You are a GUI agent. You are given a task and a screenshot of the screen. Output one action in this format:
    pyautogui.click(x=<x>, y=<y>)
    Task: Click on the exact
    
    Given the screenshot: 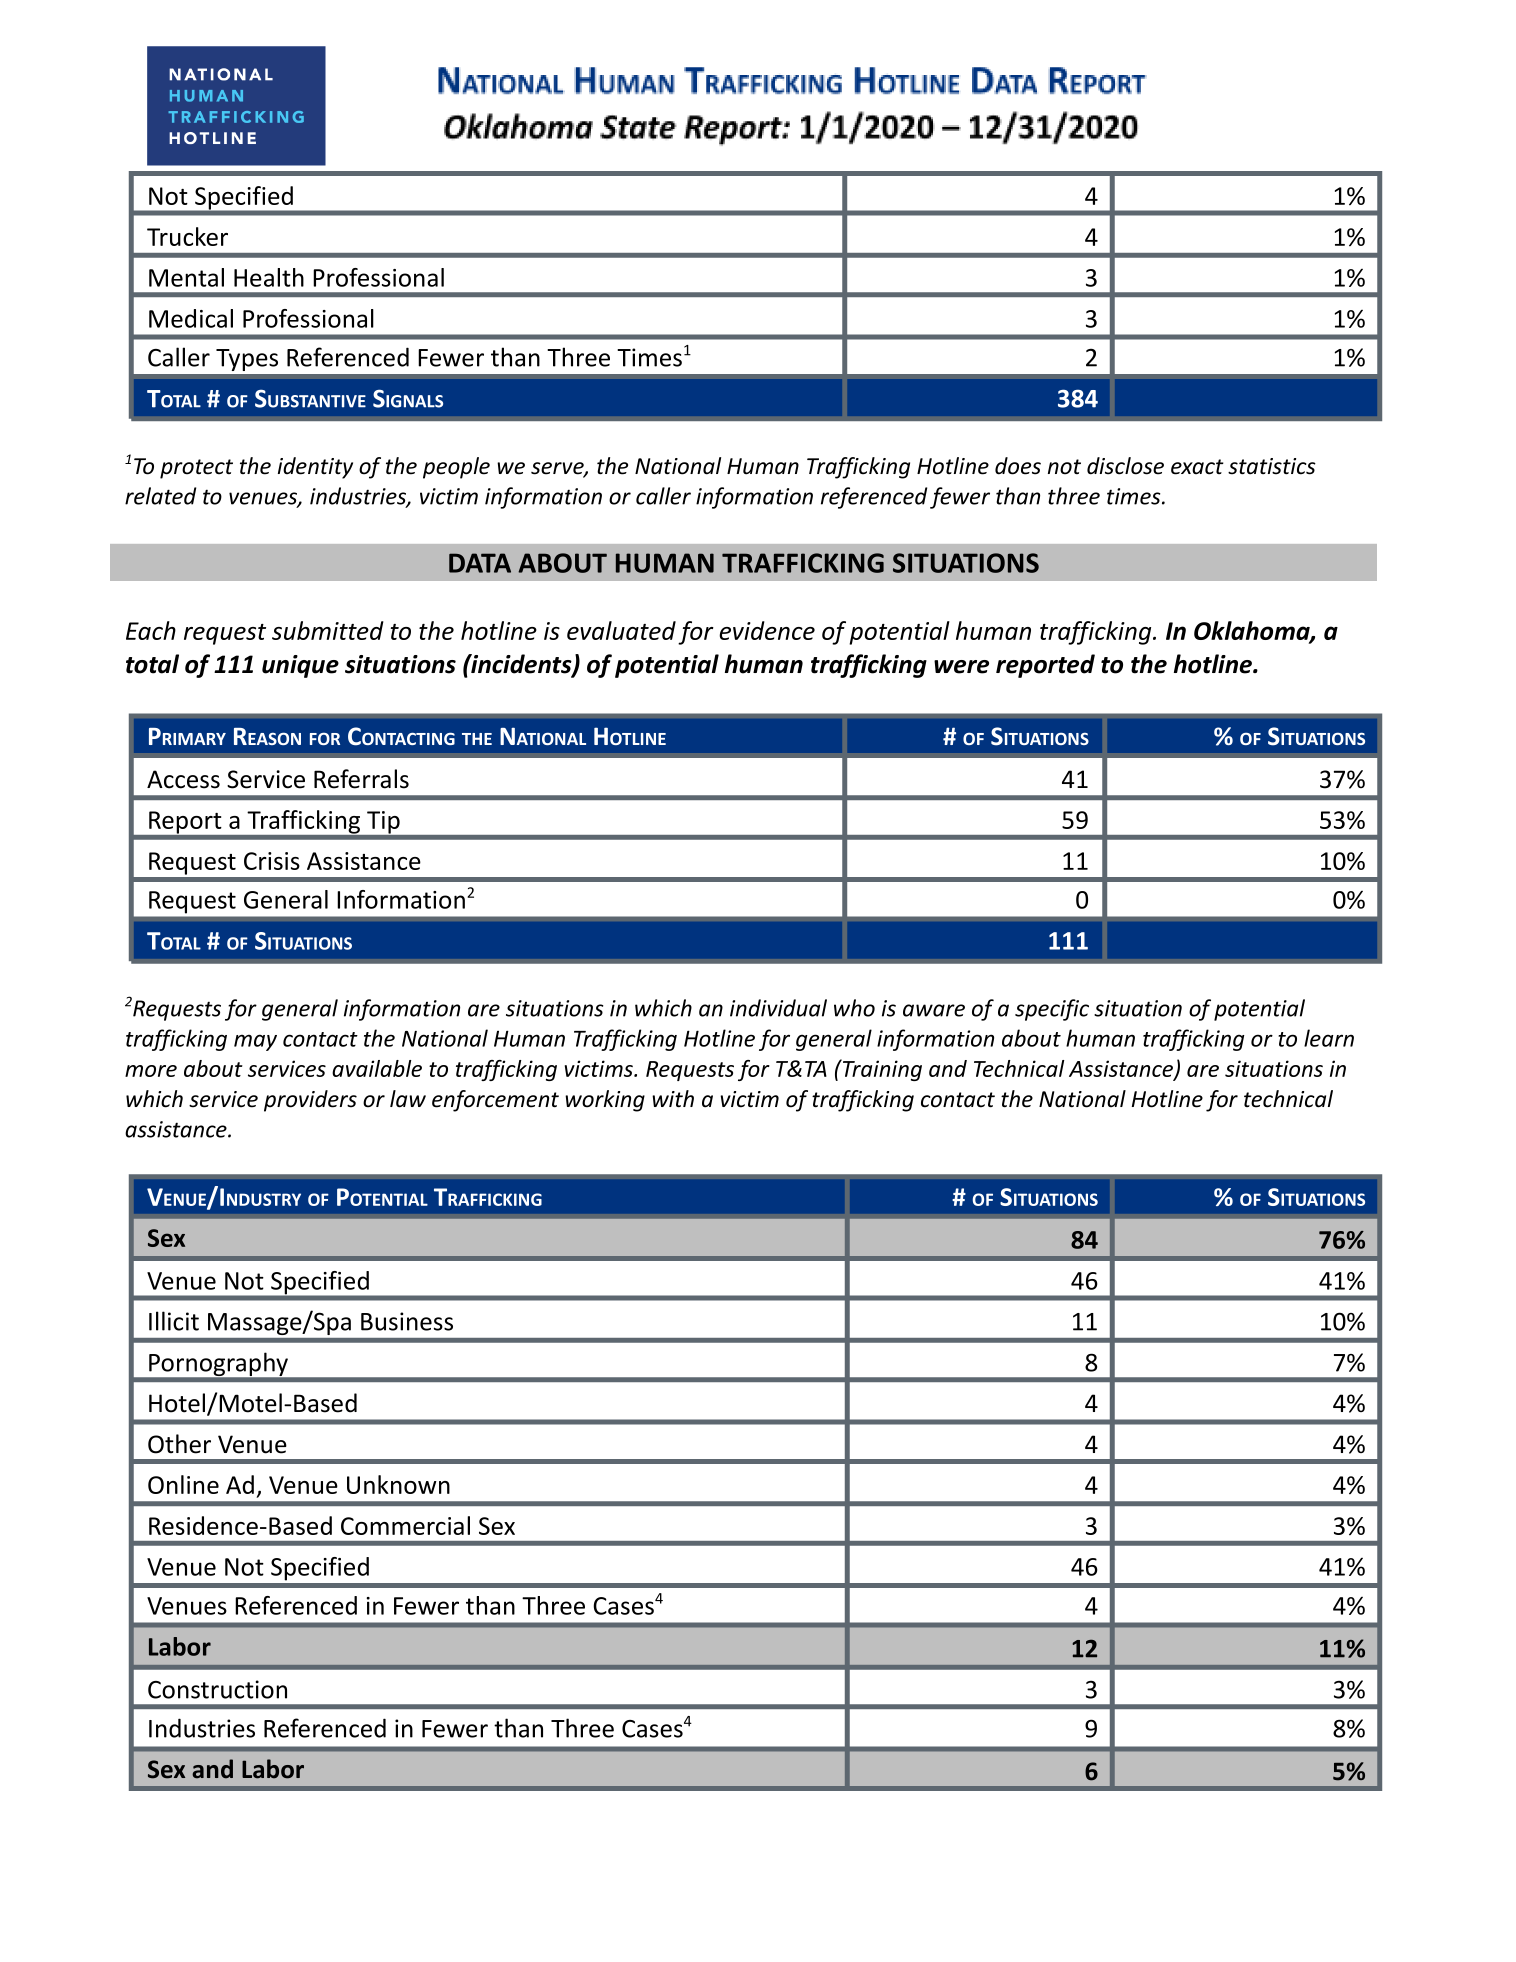 What is the action you would take?
    pyautogui.click(x=1197, y=467)
